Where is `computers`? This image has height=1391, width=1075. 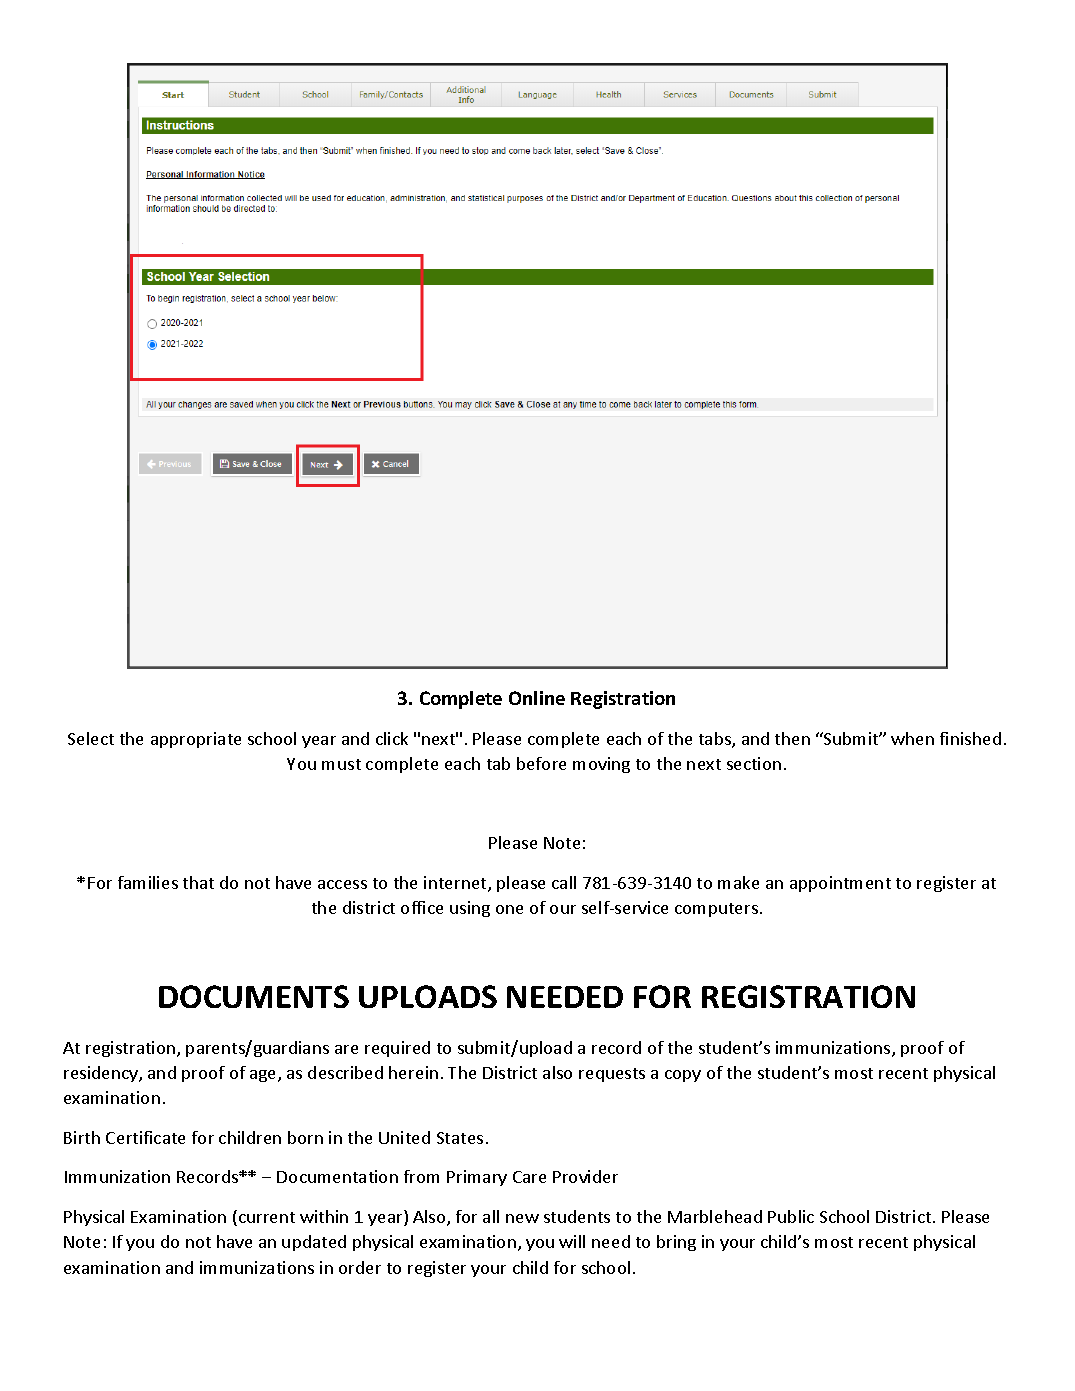
computers is located at coordinates (716, 910).
